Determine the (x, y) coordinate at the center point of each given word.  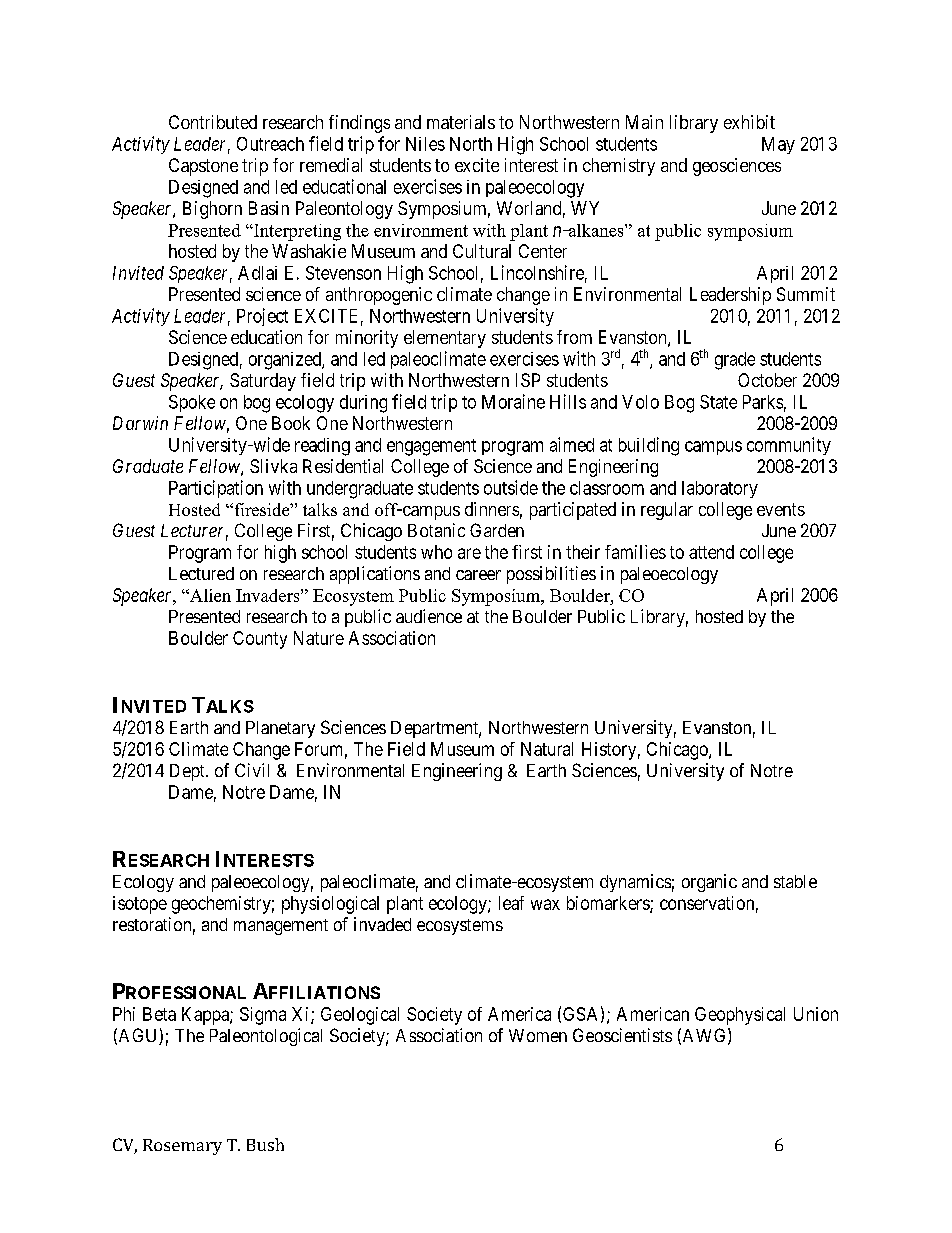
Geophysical (740, 1016)
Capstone (203, 167)
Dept (188, 772)
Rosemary (182, 1147)
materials (461, 122)
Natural (547, 749)
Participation (216, 489)
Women (538, 1035)
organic (709, 883)
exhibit (749, 122)
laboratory (720, 489)
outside (511, 487)
